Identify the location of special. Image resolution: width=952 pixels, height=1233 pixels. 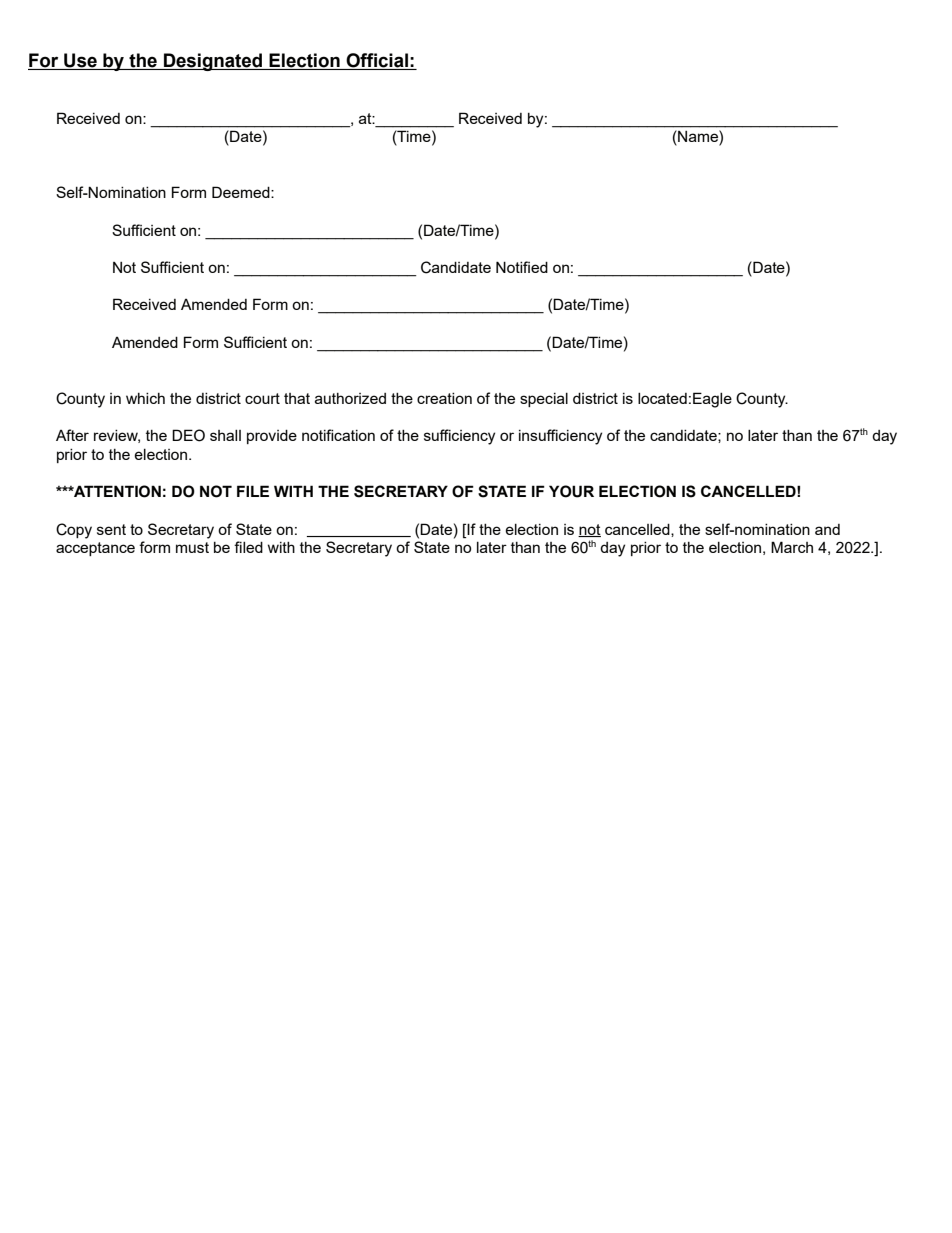
(544, 399).
